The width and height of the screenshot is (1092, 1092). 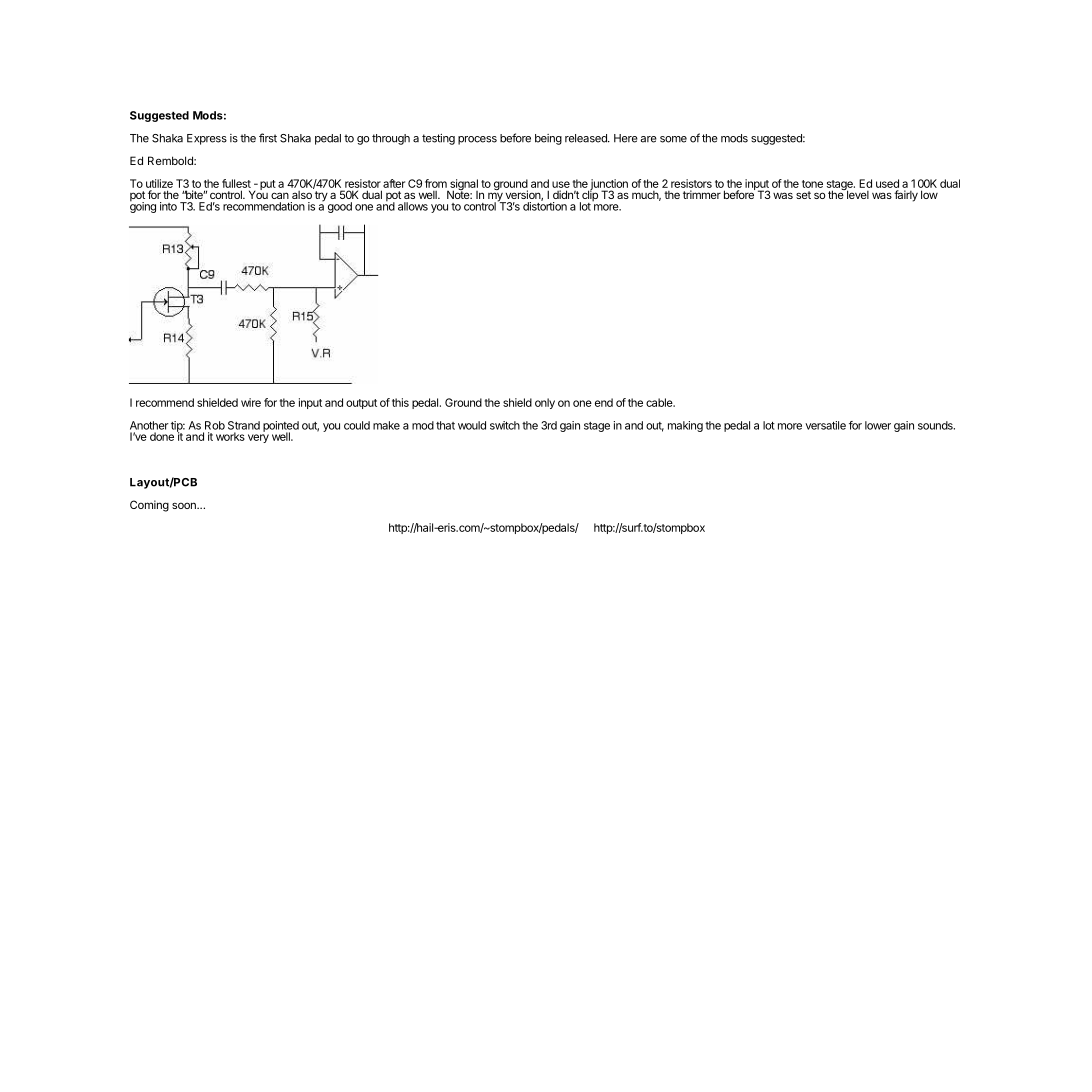 What do you see at coordinates (825, 425) in the screenshot?
I see `versatile` at bounding box center [825, 425].
